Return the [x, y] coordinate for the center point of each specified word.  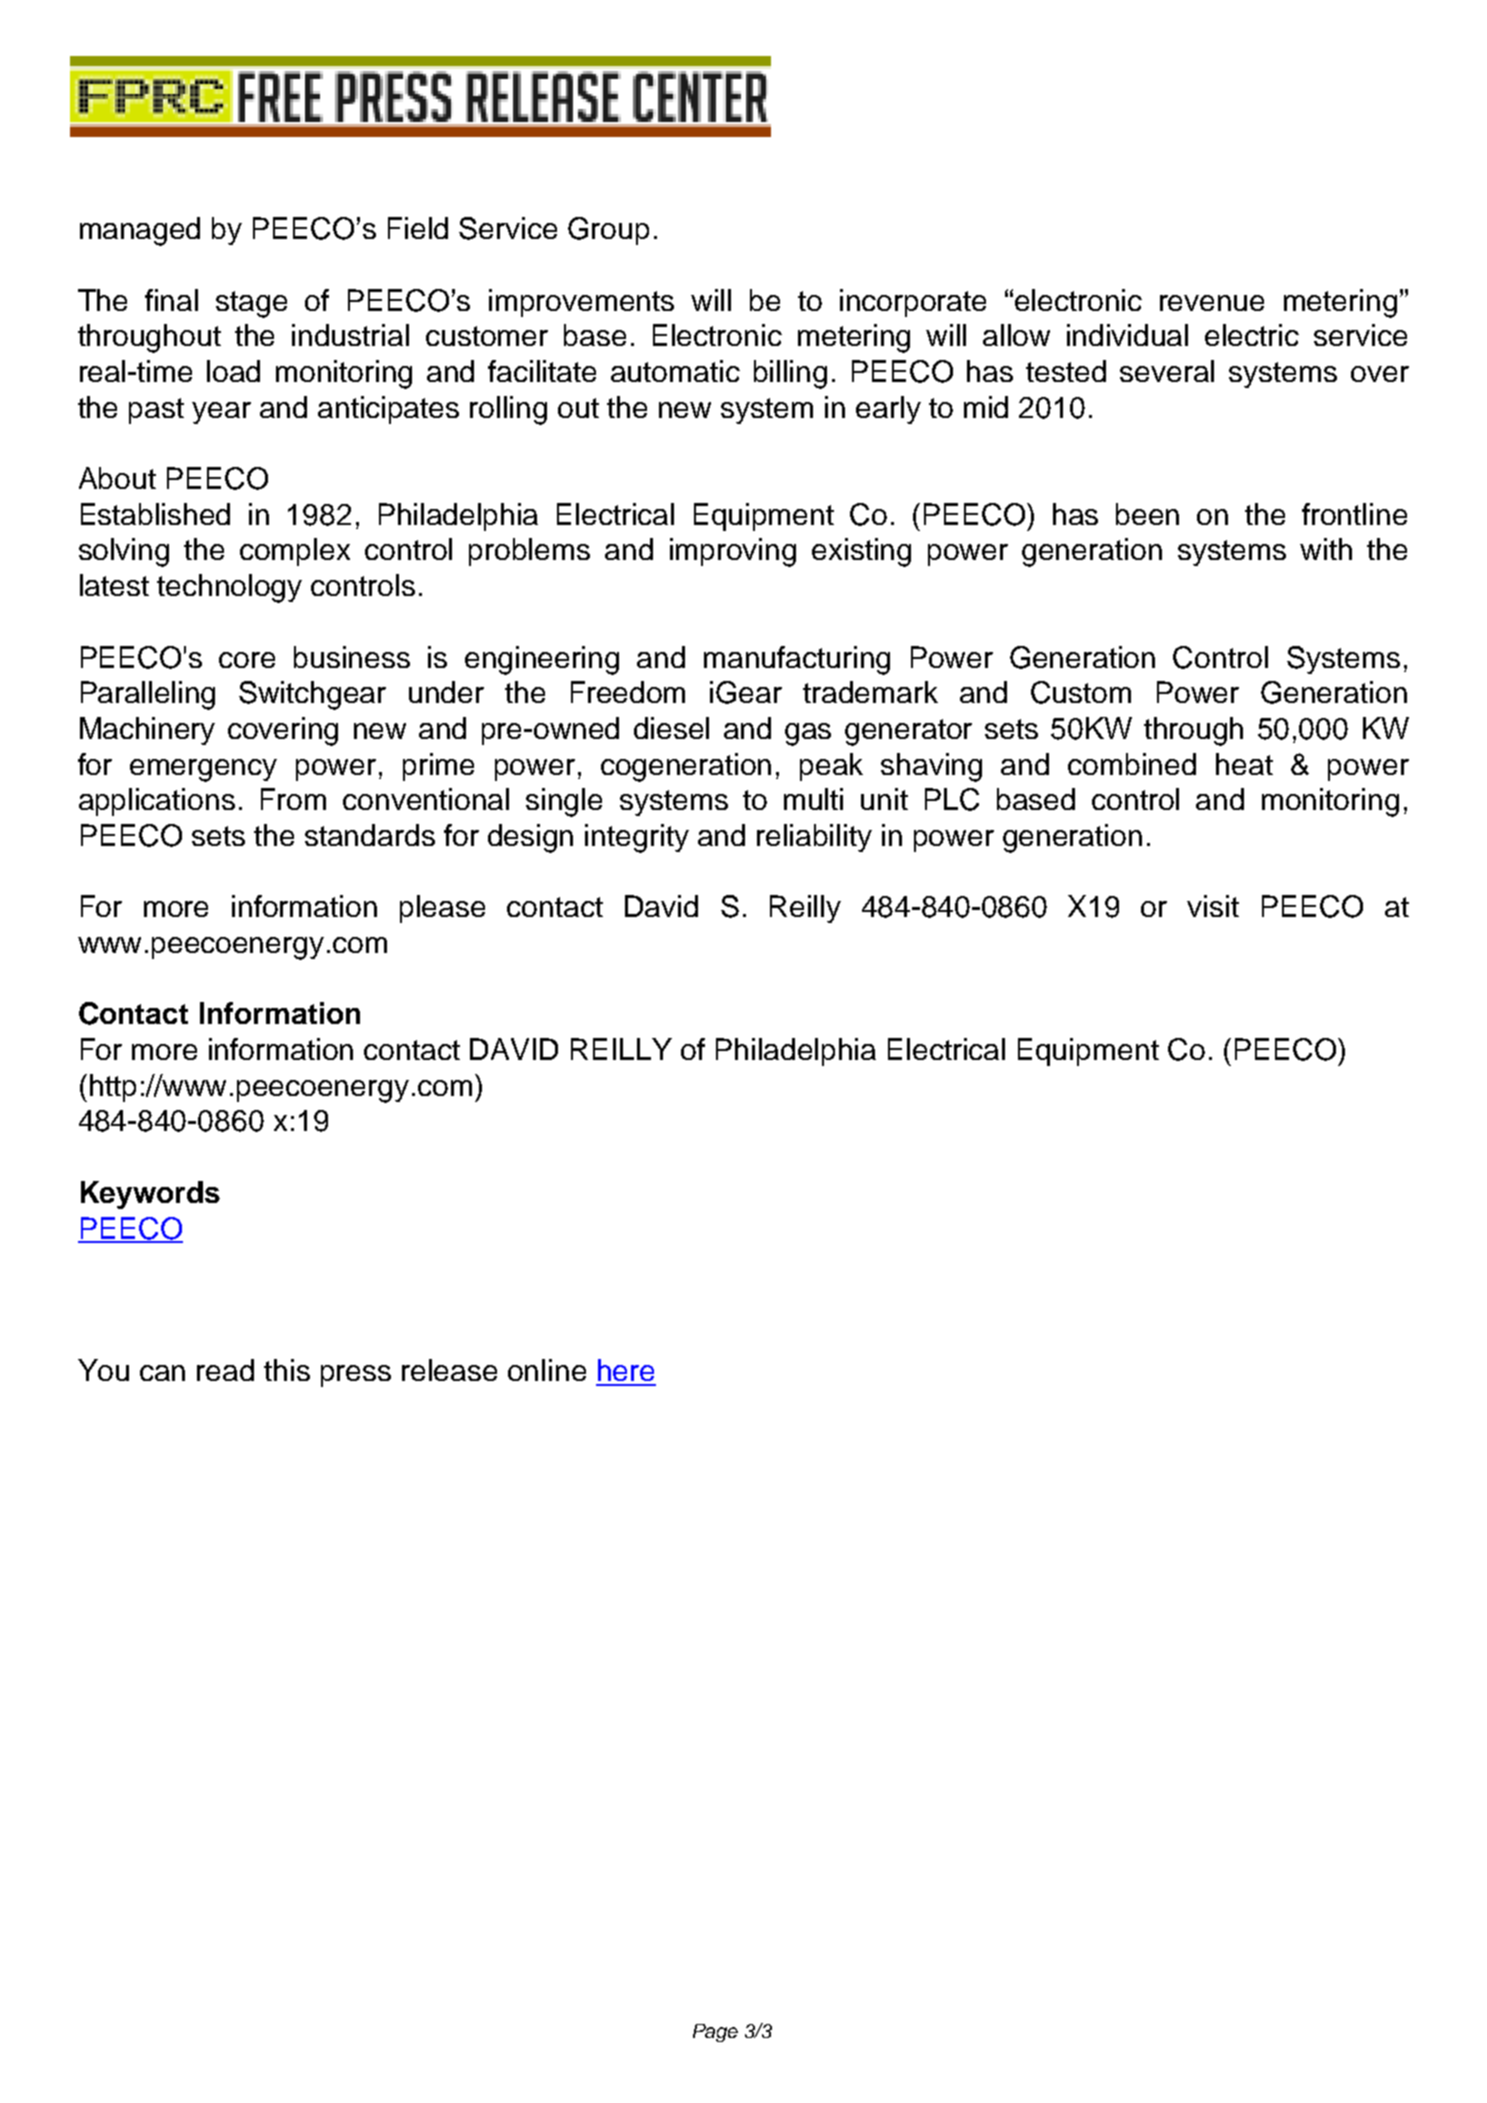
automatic [675, 371]
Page [715, 2033]
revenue [1212, 303]
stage [251, 304]
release [449, 1370]
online [547, 1370]
